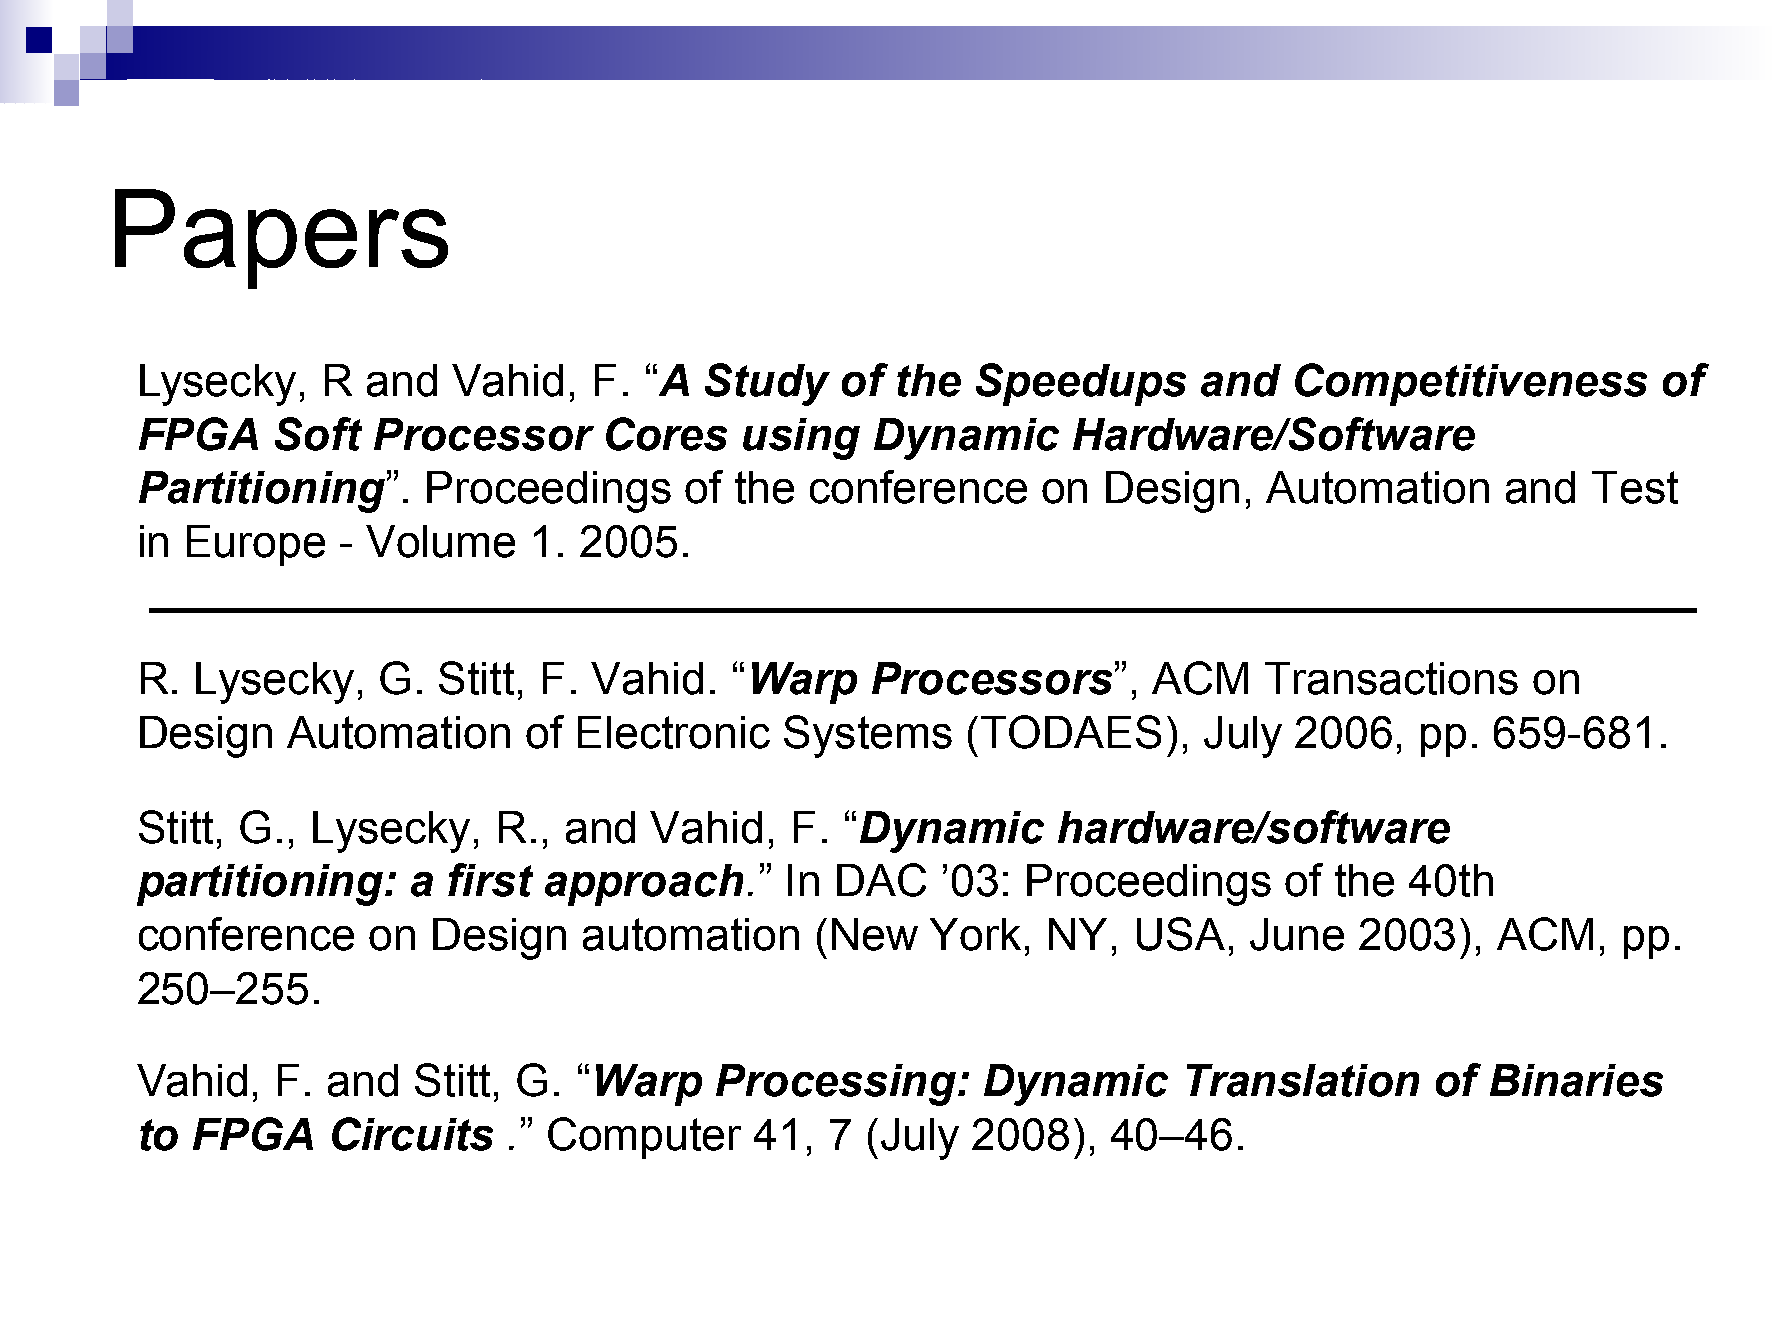  Describe the element at coordinates (1471, 384) in the image. I see `Competitiveness` at that location.
